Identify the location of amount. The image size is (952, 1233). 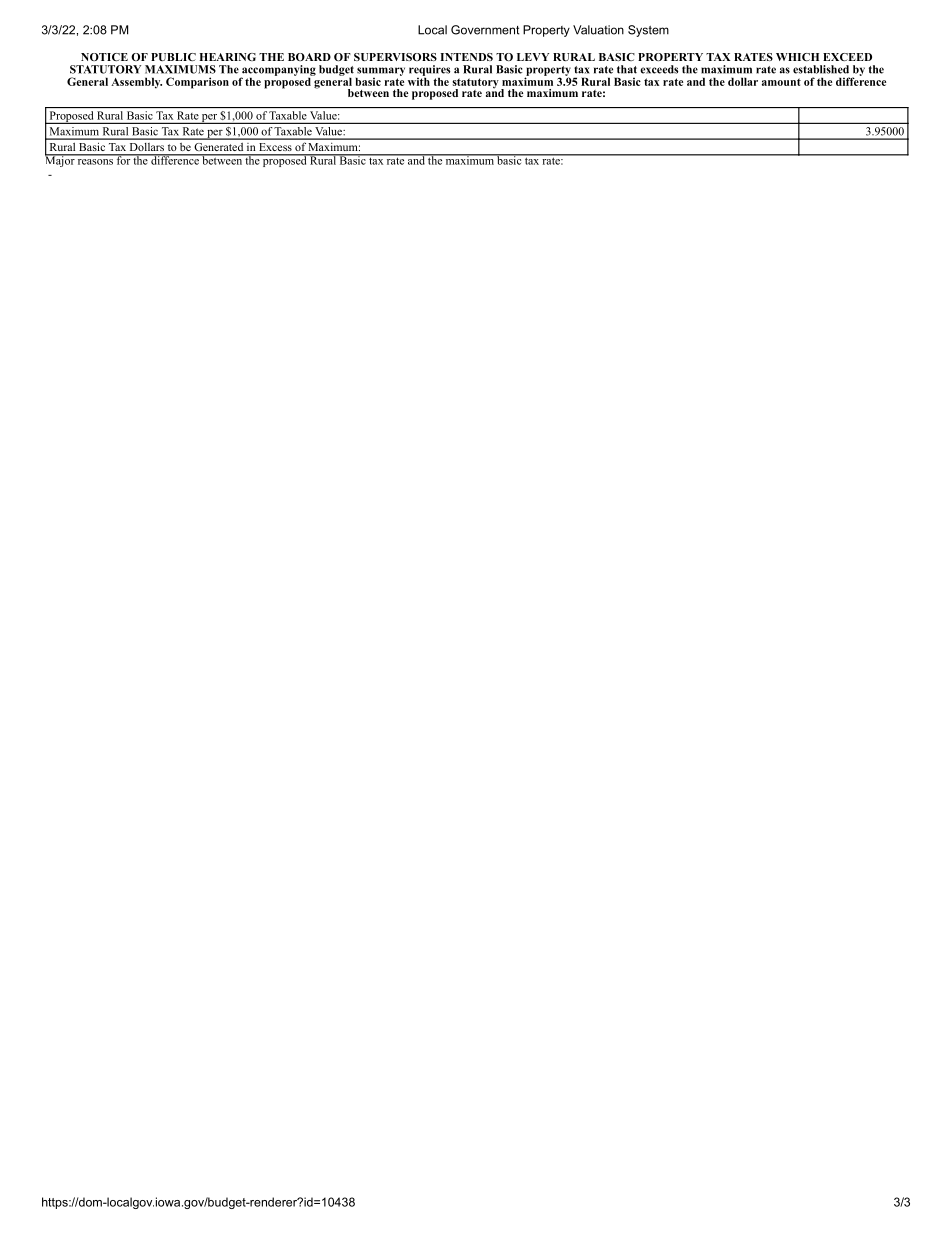
(781, 82).
